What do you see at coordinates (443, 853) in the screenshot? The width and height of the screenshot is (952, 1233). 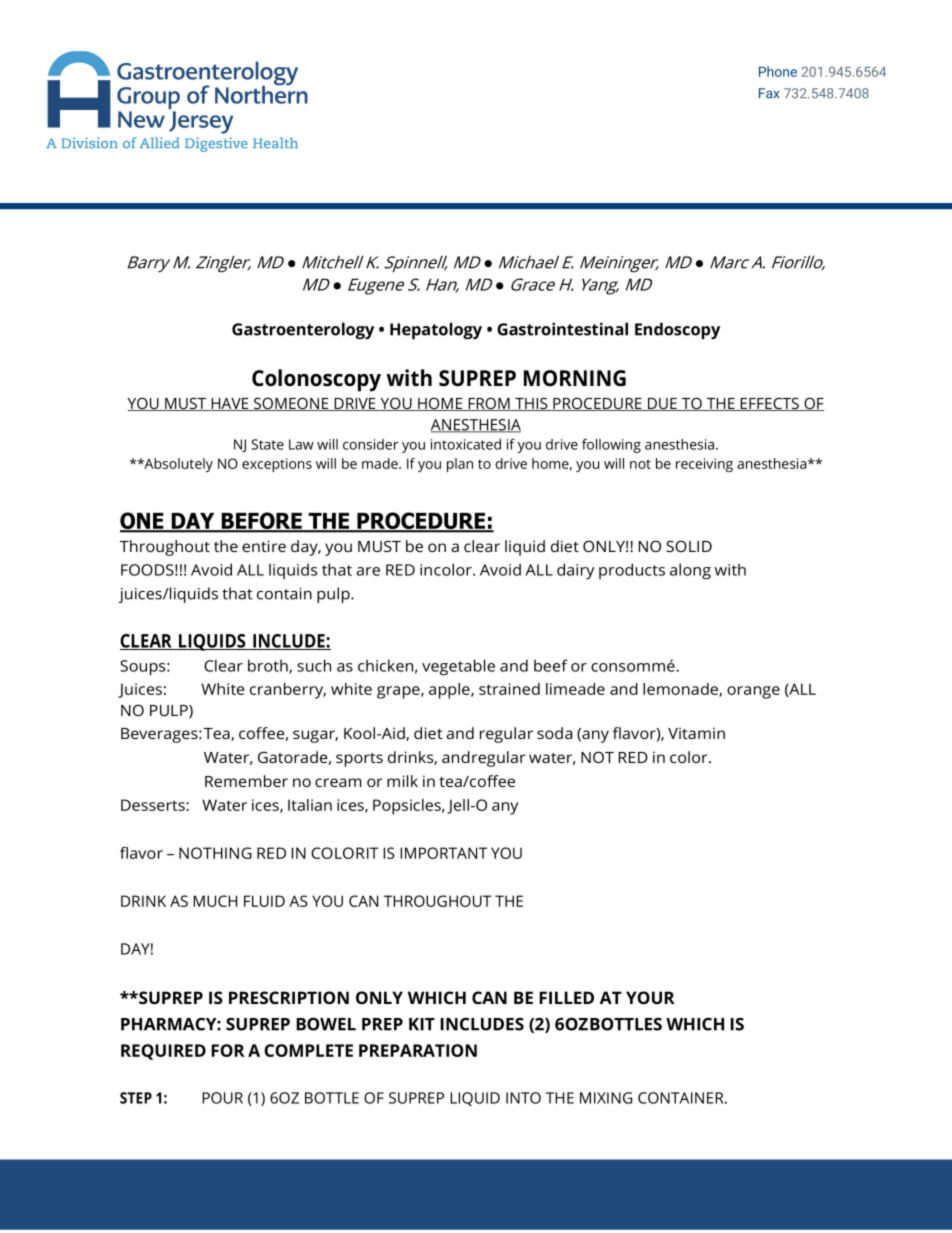 I see `IMPORTANT` at bounding box center [443, 853].
